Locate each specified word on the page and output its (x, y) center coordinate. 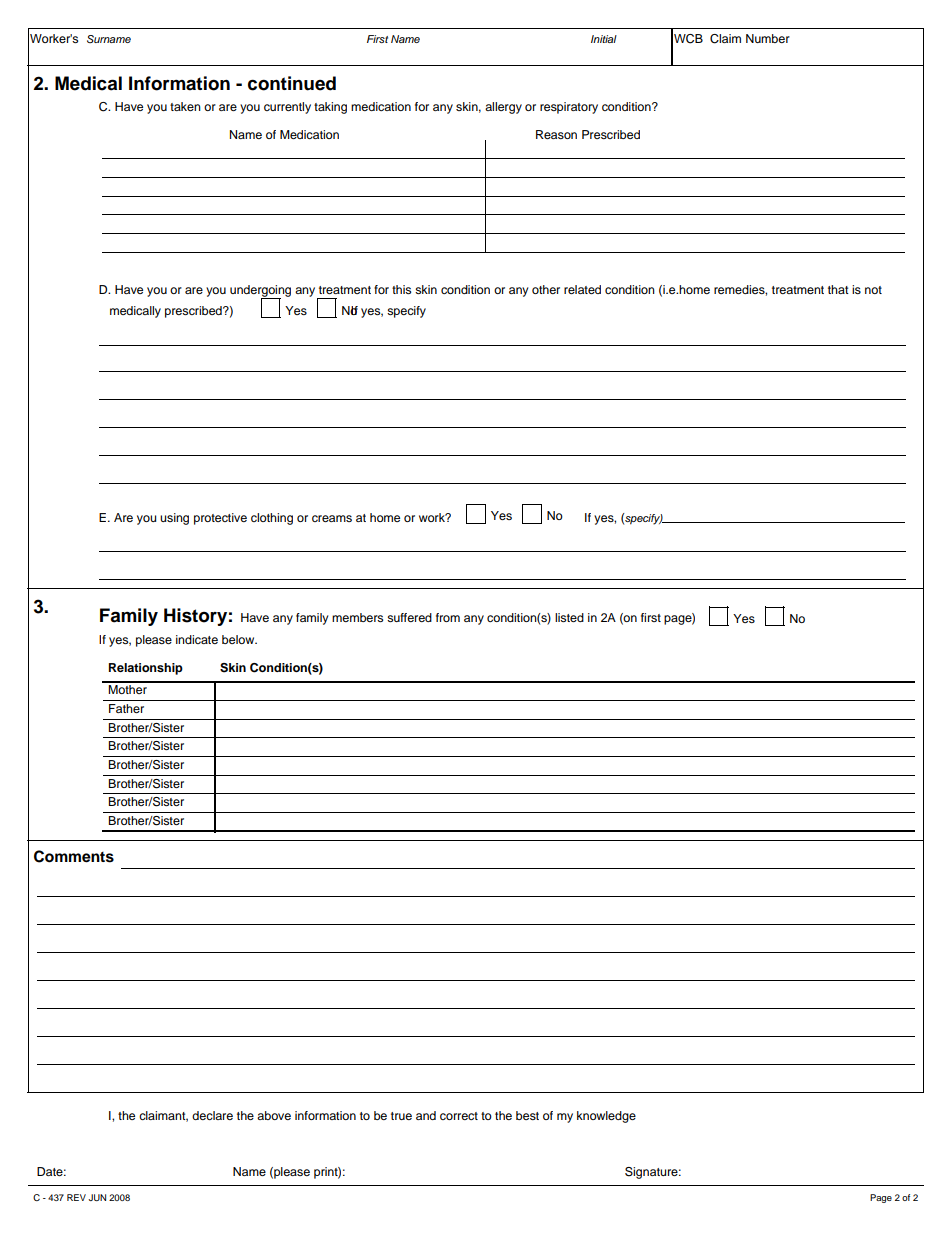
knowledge (606, 1117)
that (838, 289)
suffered (409, 617)
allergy (503, 108)
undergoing (260, 292)
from (448, 617)
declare (212, 1115)
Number (768, 38)
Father (126, 708)
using (174, 519)
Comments (74, 856)
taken (185, 106)
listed (569, 617)
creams (332, 518)
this (401, 289)
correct (459, 1116)
